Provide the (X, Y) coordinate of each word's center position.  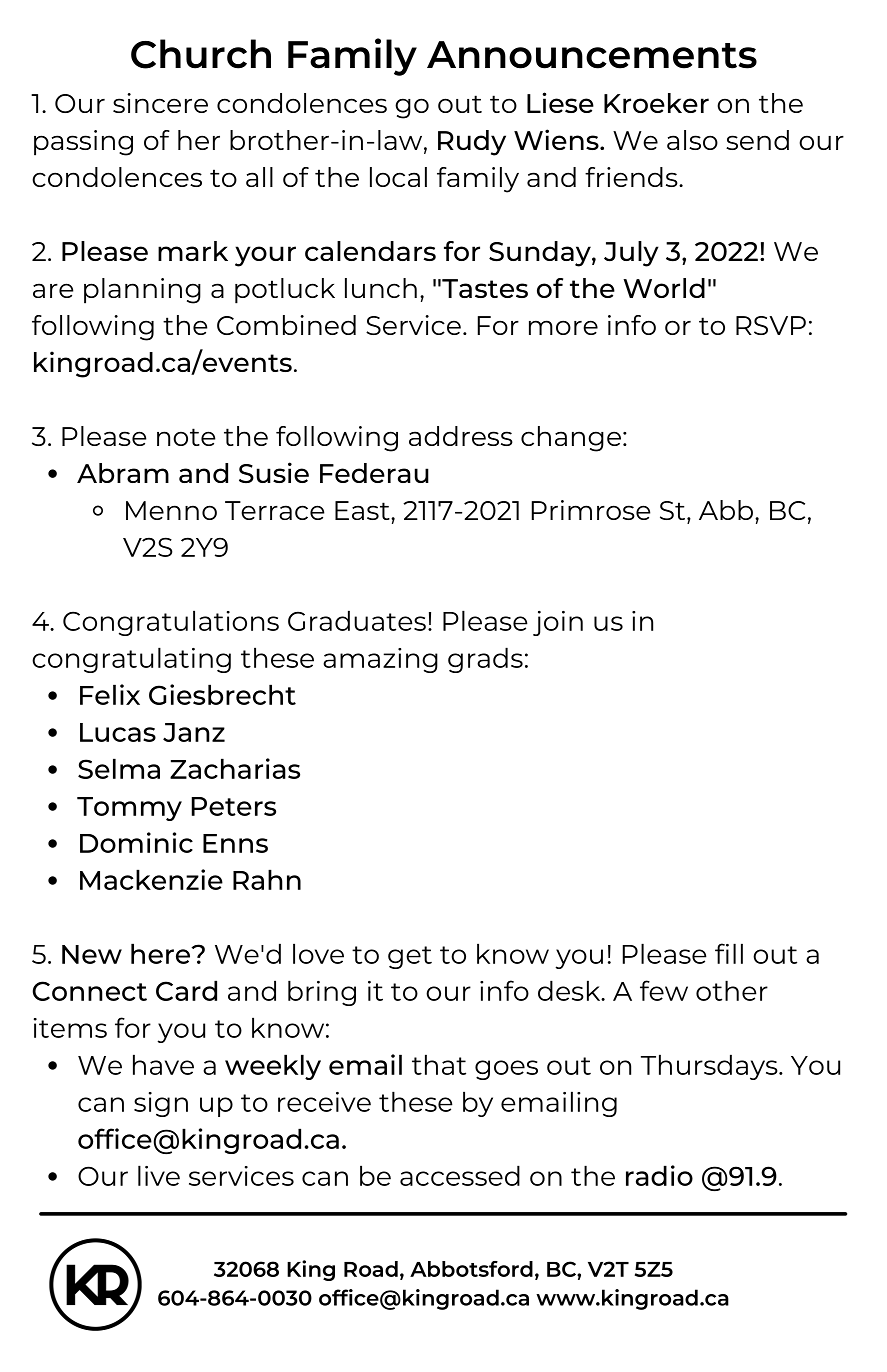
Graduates (357, 620)
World (664, 288)
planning (142, 291)
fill (729, 953)
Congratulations (171, 623)
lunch (381, 288)
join (558, 623)
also (692, 140)
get (410, 957)
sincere (160, 103)
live (159, 1175)
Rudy (472, 143)
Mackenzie (151, 879)
